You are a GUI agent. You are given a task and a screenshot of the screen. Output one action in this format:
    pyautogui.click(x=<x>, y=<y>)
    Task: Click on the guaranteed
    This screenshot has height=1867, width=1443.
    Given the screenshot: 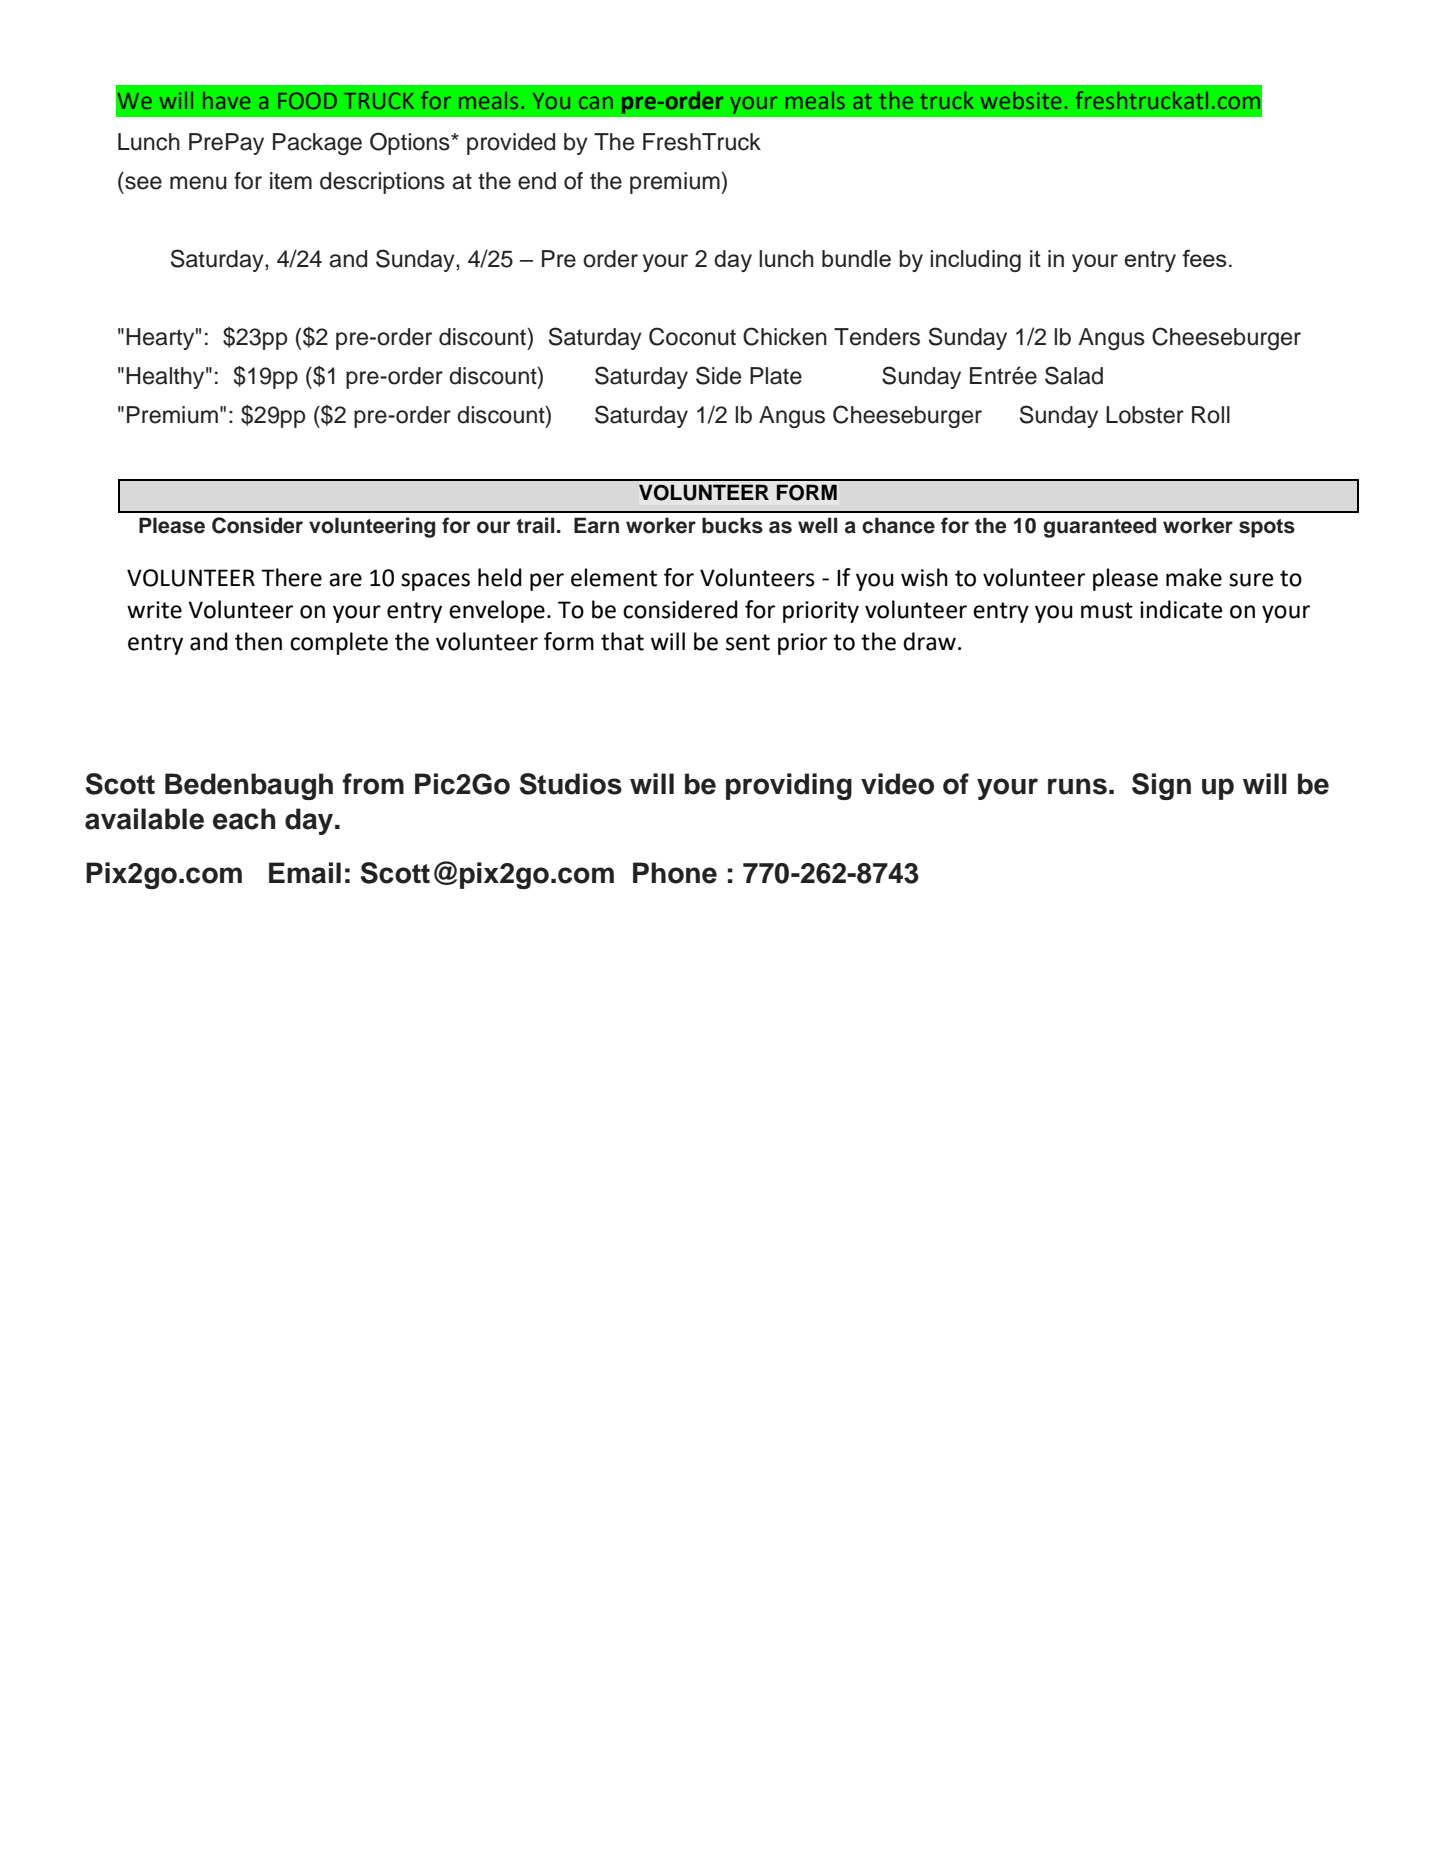 What is the action you would take?
    pyautogui.click(x=1099, y=527)
